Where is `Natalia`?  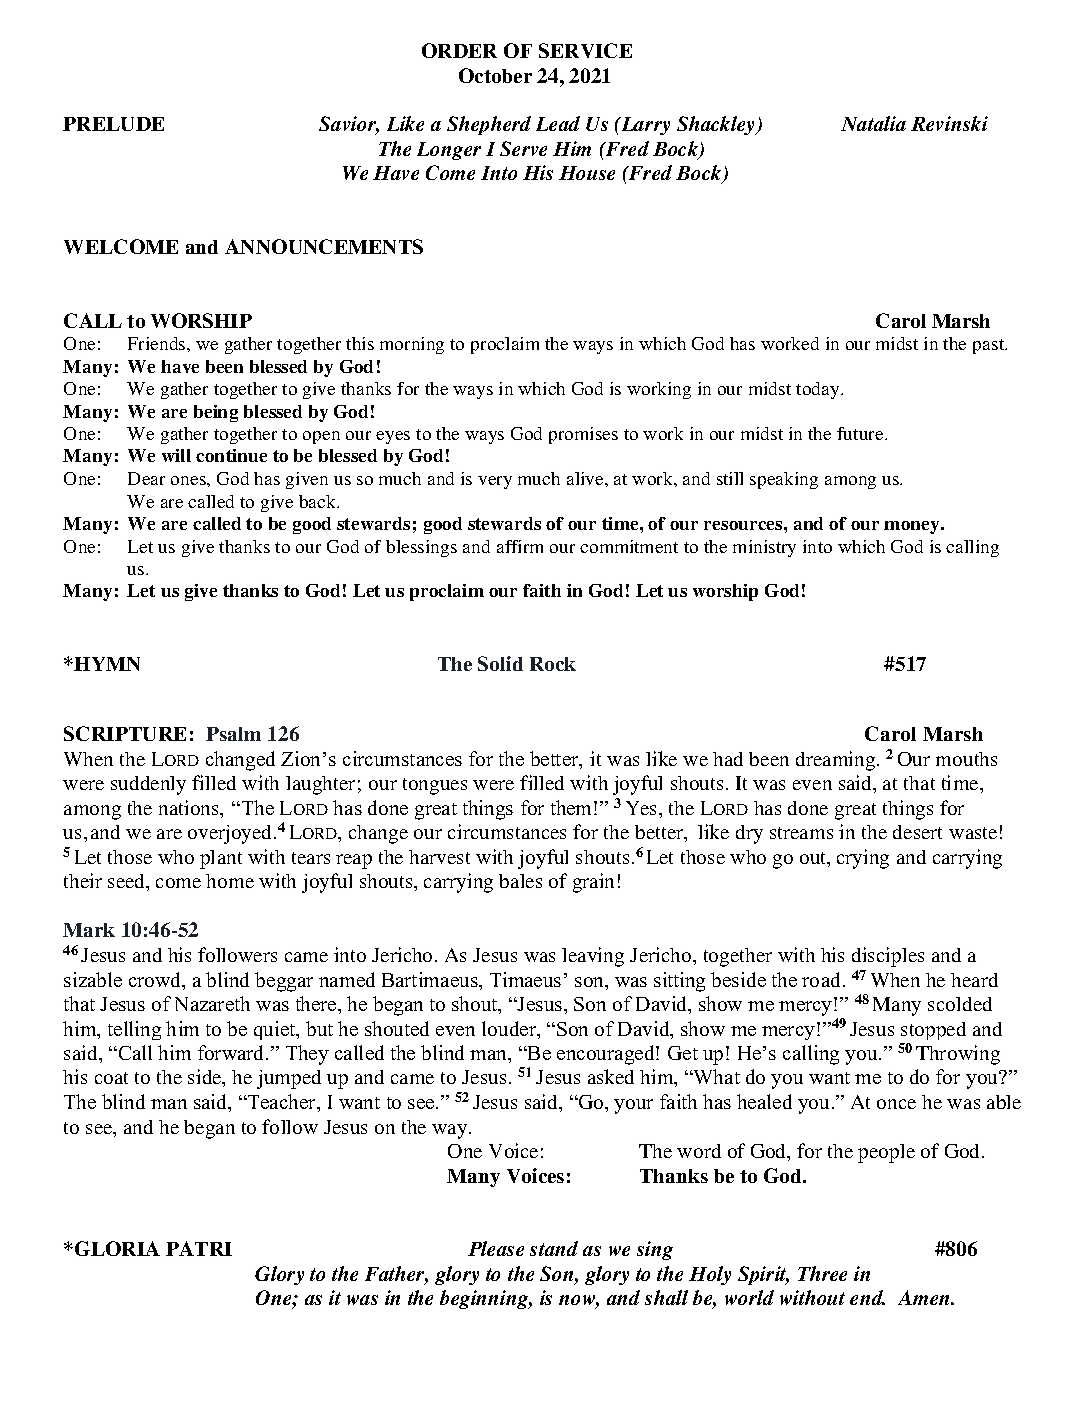
Natalia is located at coordinates (873, 123).
